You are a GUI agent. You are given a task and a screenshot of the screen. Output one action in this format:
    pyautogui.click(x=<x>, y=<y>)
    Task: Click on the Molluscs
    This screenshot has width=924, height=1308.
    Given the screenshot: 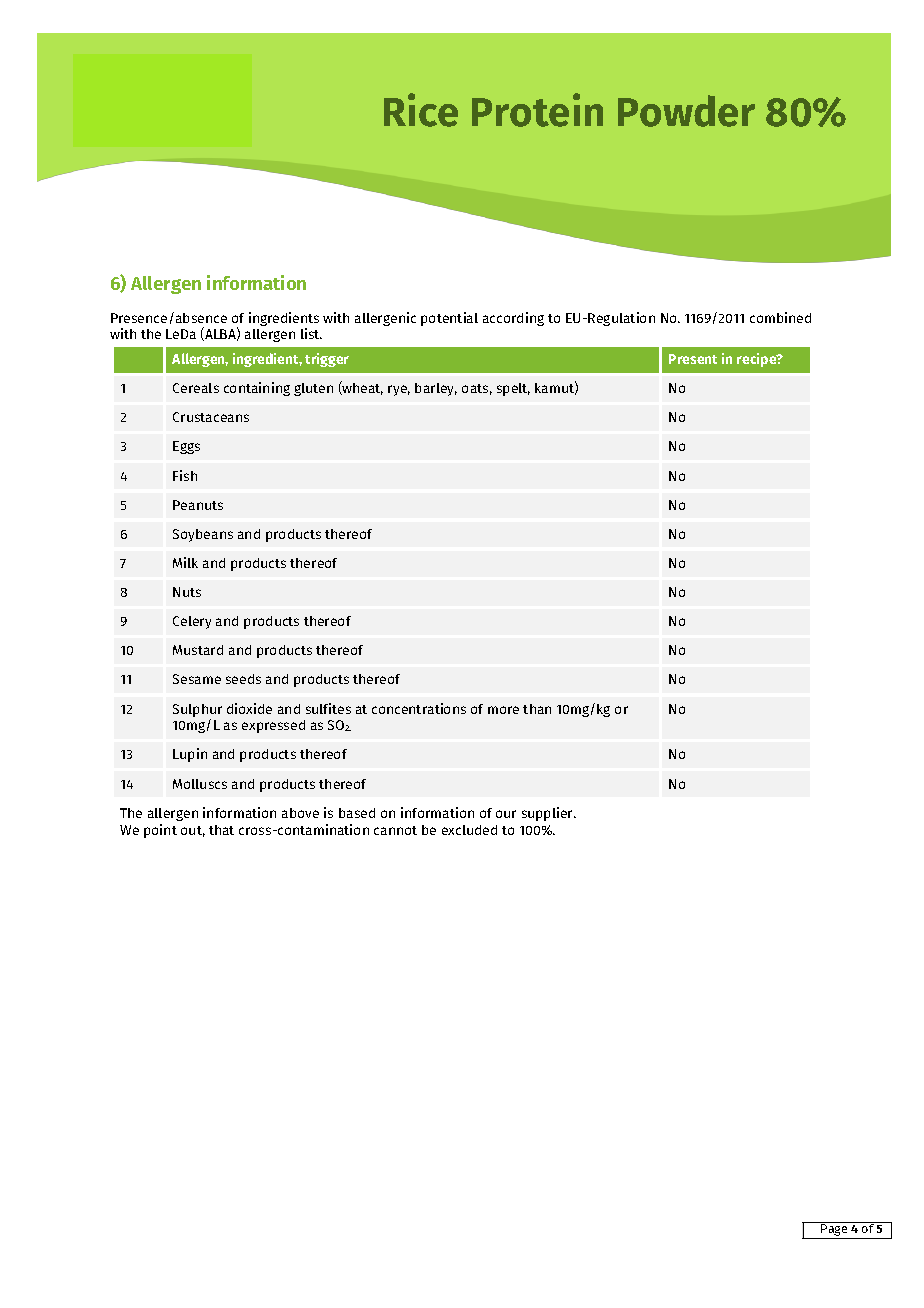 What is the action you would take?
    pyautogui.click(x=200, y=784)
